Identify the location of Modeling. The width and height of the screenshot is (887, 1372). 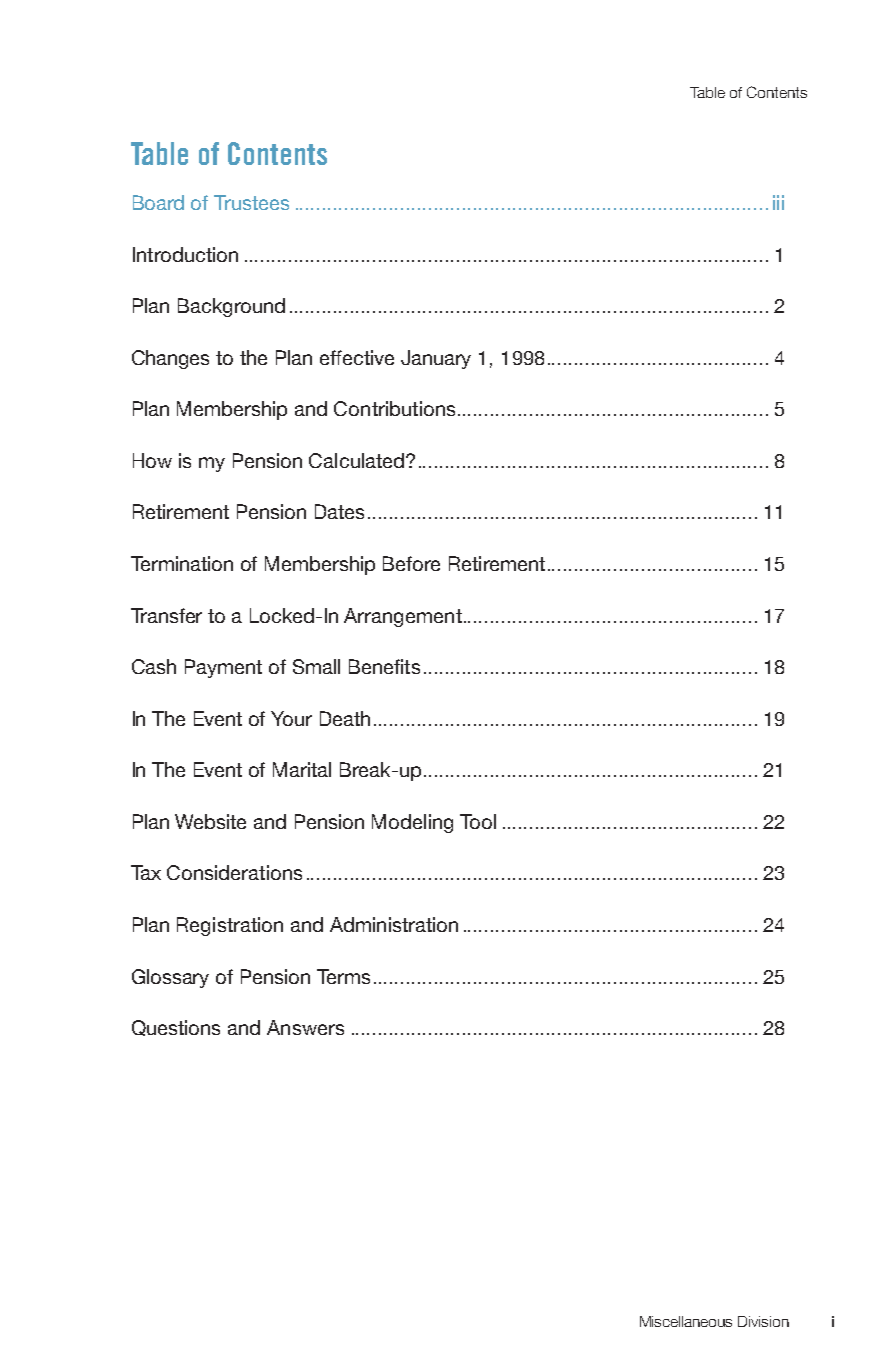
(412, 823).
